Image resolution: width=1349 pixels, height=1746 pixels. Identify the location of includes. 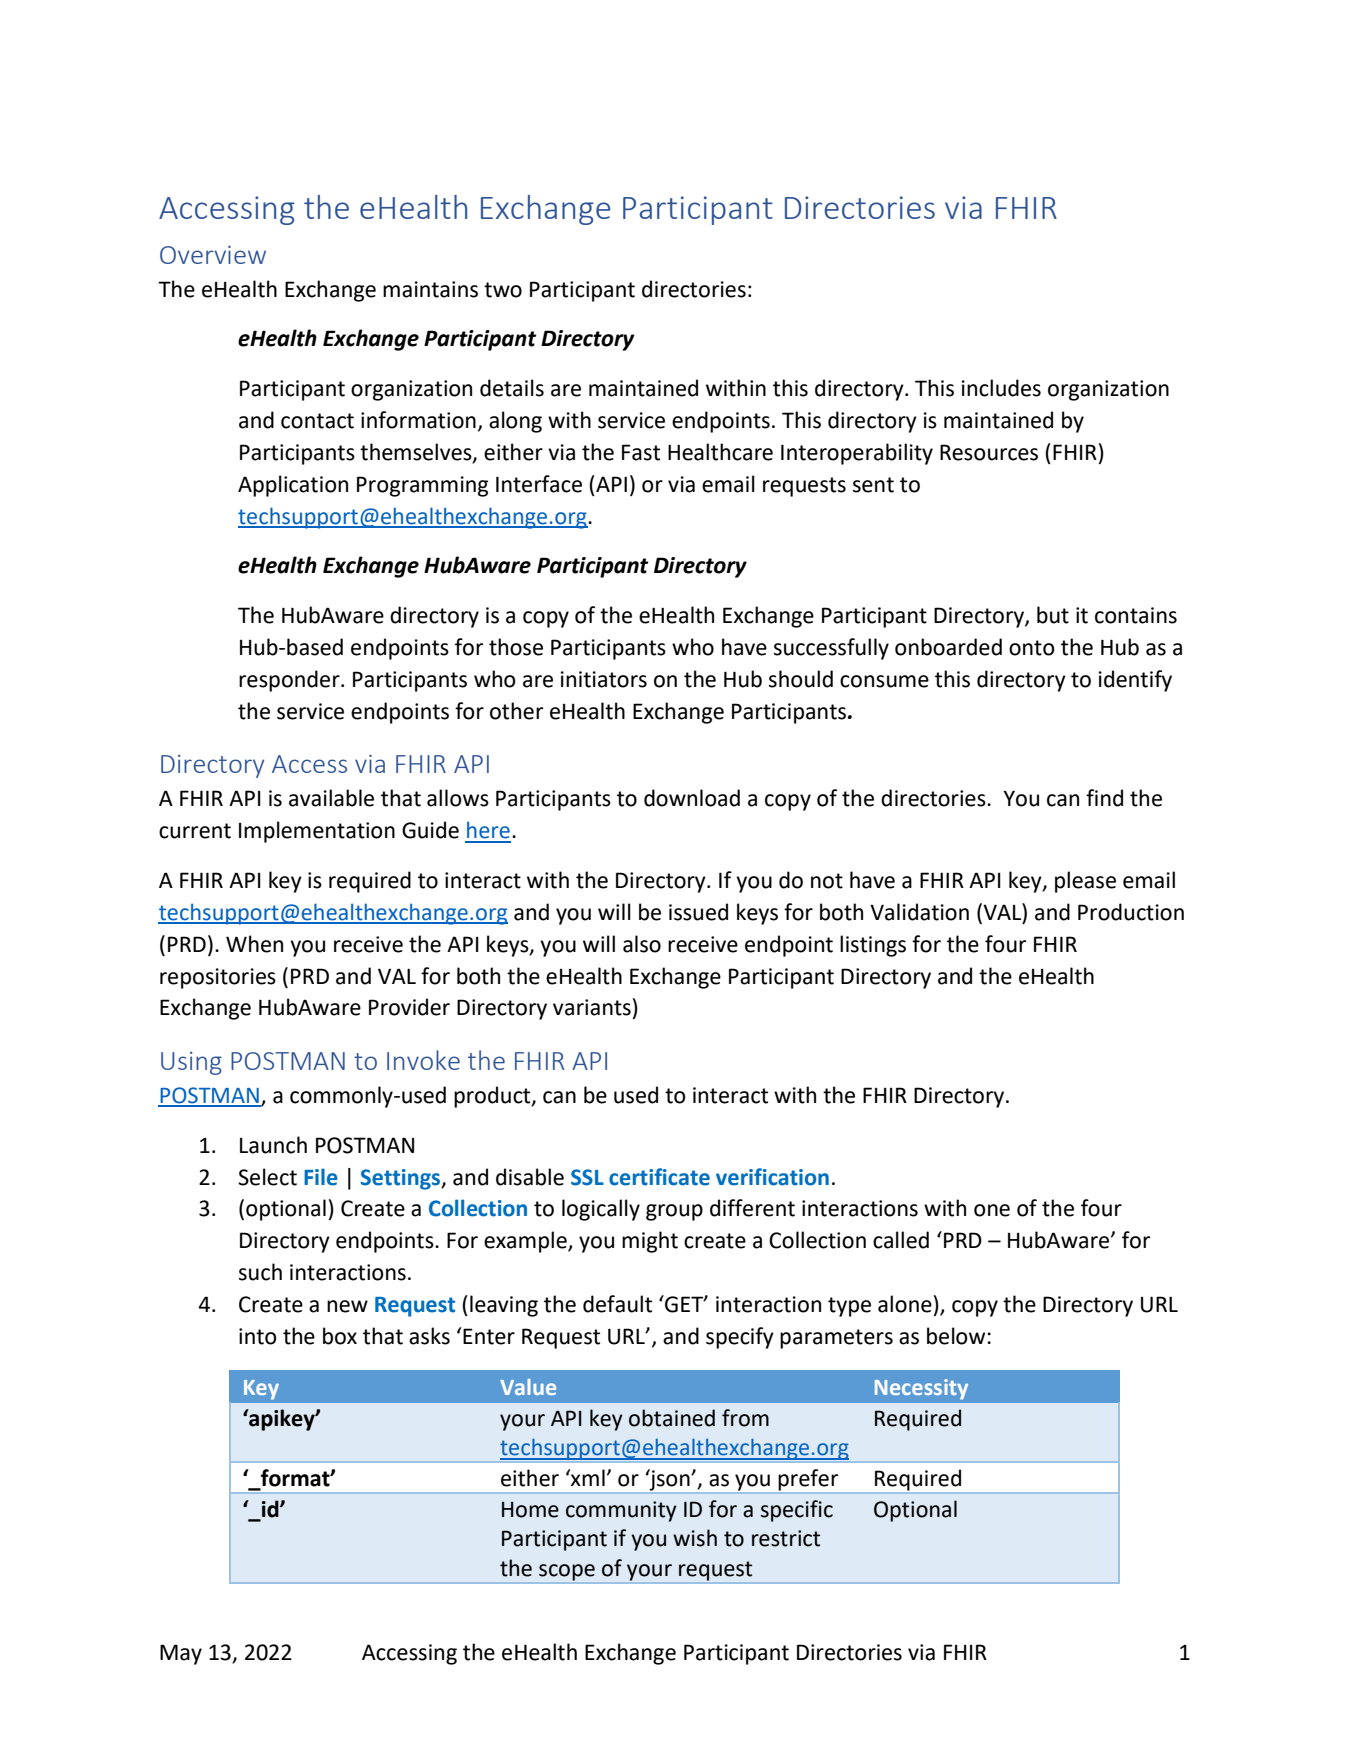
(1001, 388).
